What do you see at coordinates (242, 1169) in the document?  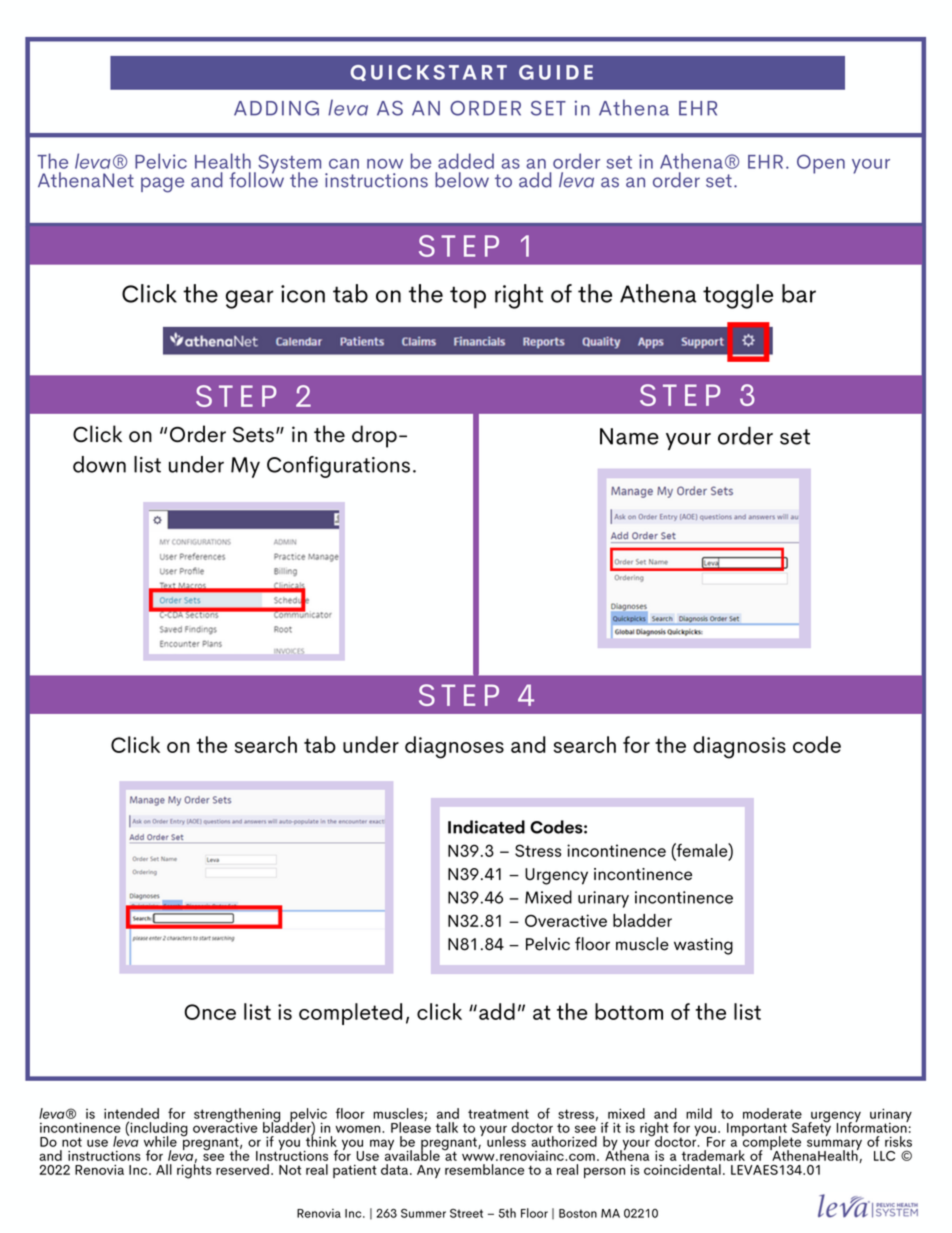 I see `reserved` at bounding box center [242, 1169].
